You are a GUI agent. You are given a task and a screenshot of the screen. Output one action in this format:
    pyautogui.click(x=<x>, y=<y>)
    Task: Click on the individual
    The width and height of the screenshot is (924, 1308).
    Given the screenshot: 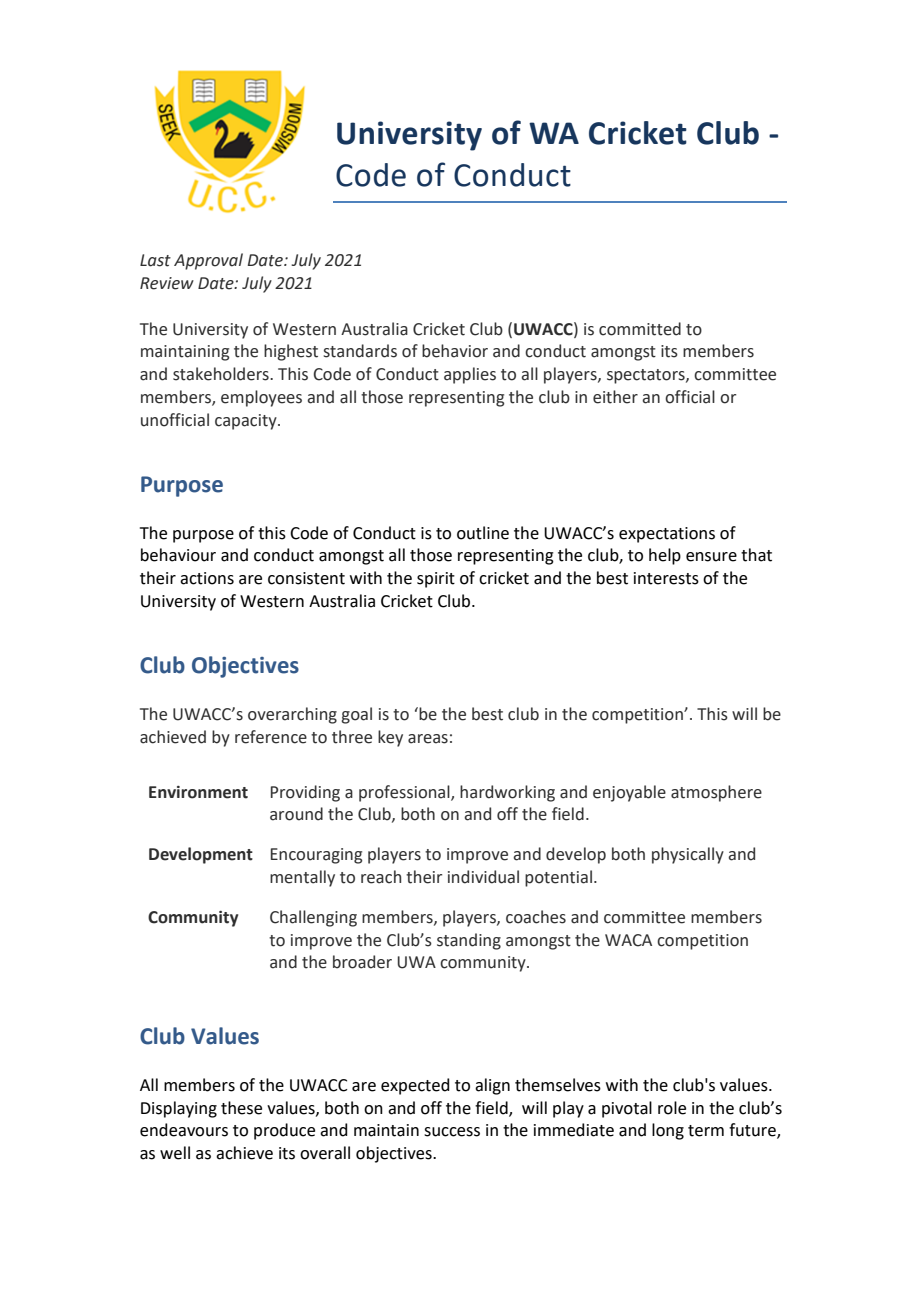 What is the action you would take?
    pyautogui.click(x=483, y=877)
